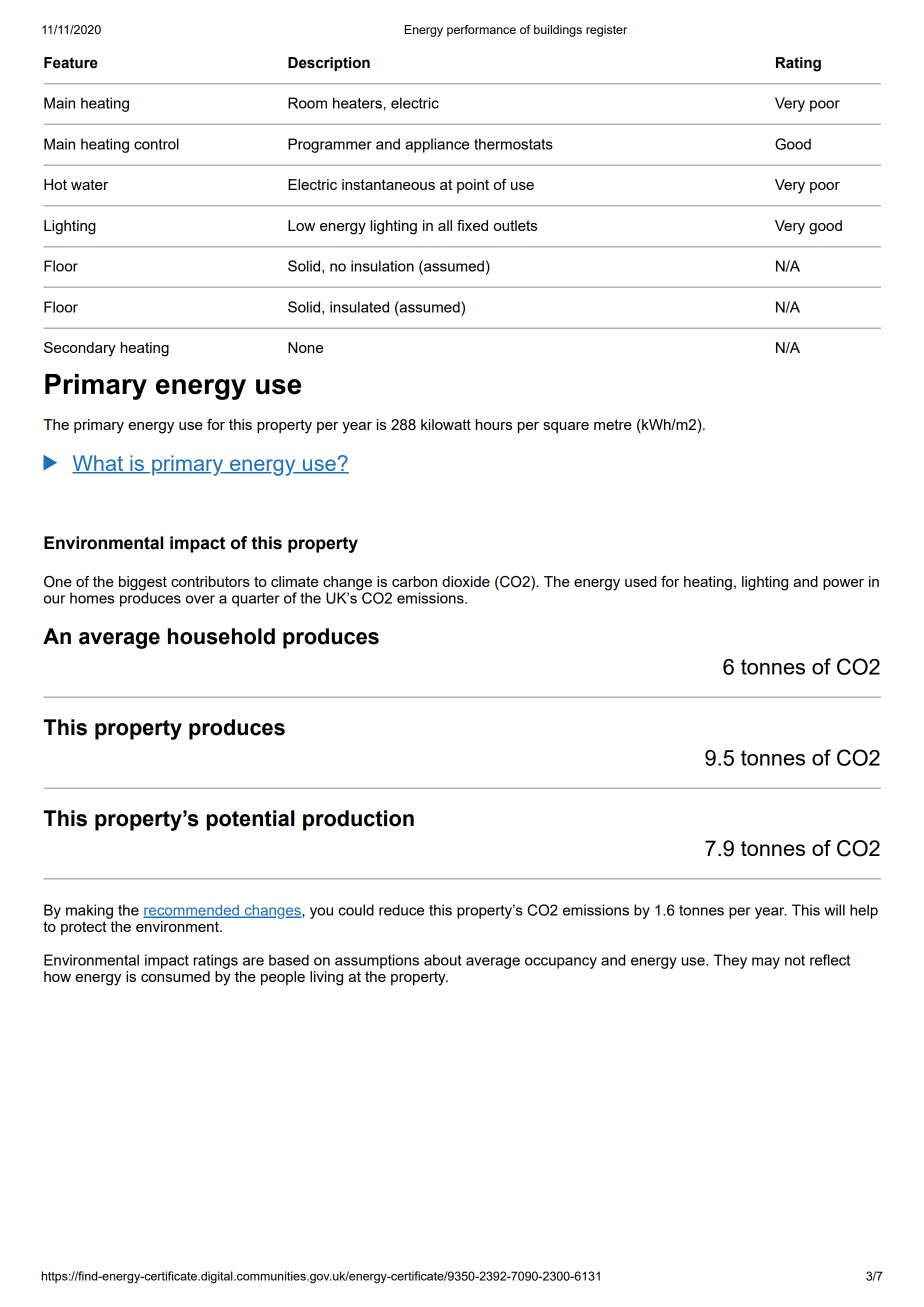 This screenshot has height=1307, width=924. What do you see at coordinates (443, 960) in the screenshot?
I see `about` at bounding box center [443, 960].
